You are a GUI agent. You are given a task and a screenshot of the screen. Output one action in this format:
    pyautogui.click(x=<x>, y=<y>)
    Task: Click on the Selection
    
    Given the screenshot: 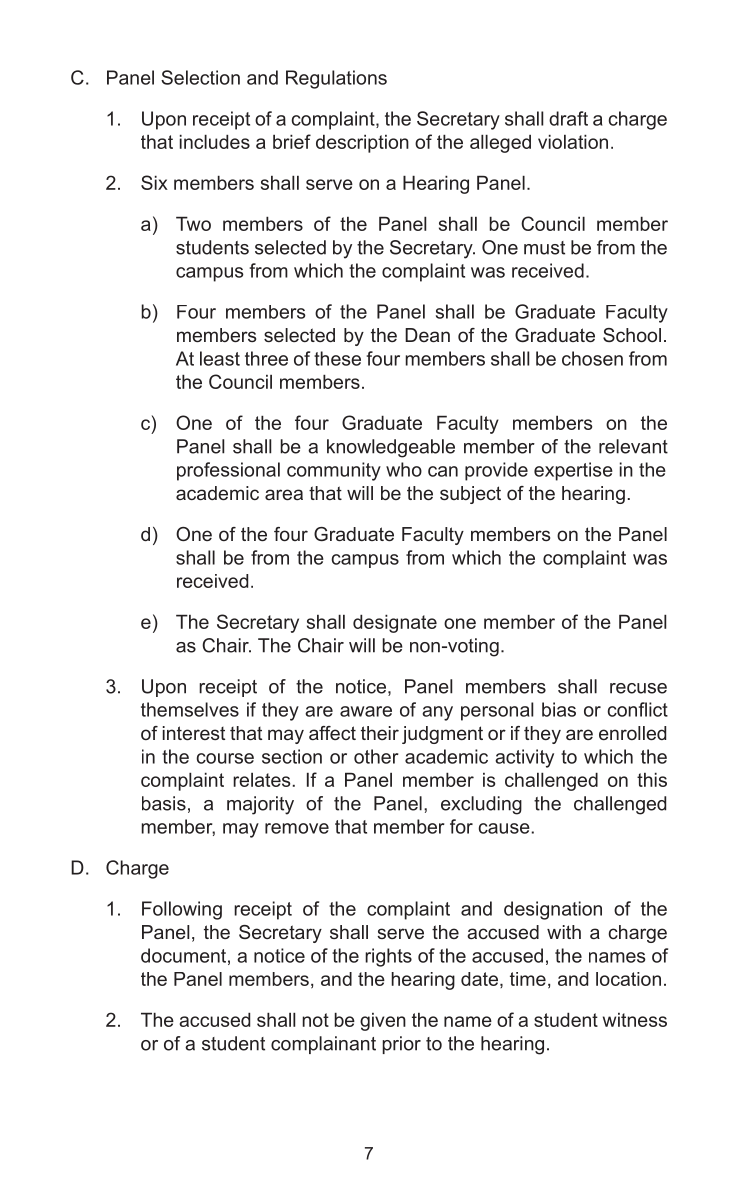 What is the action you would take?
    pyautogui.click(x=200, y=77)
